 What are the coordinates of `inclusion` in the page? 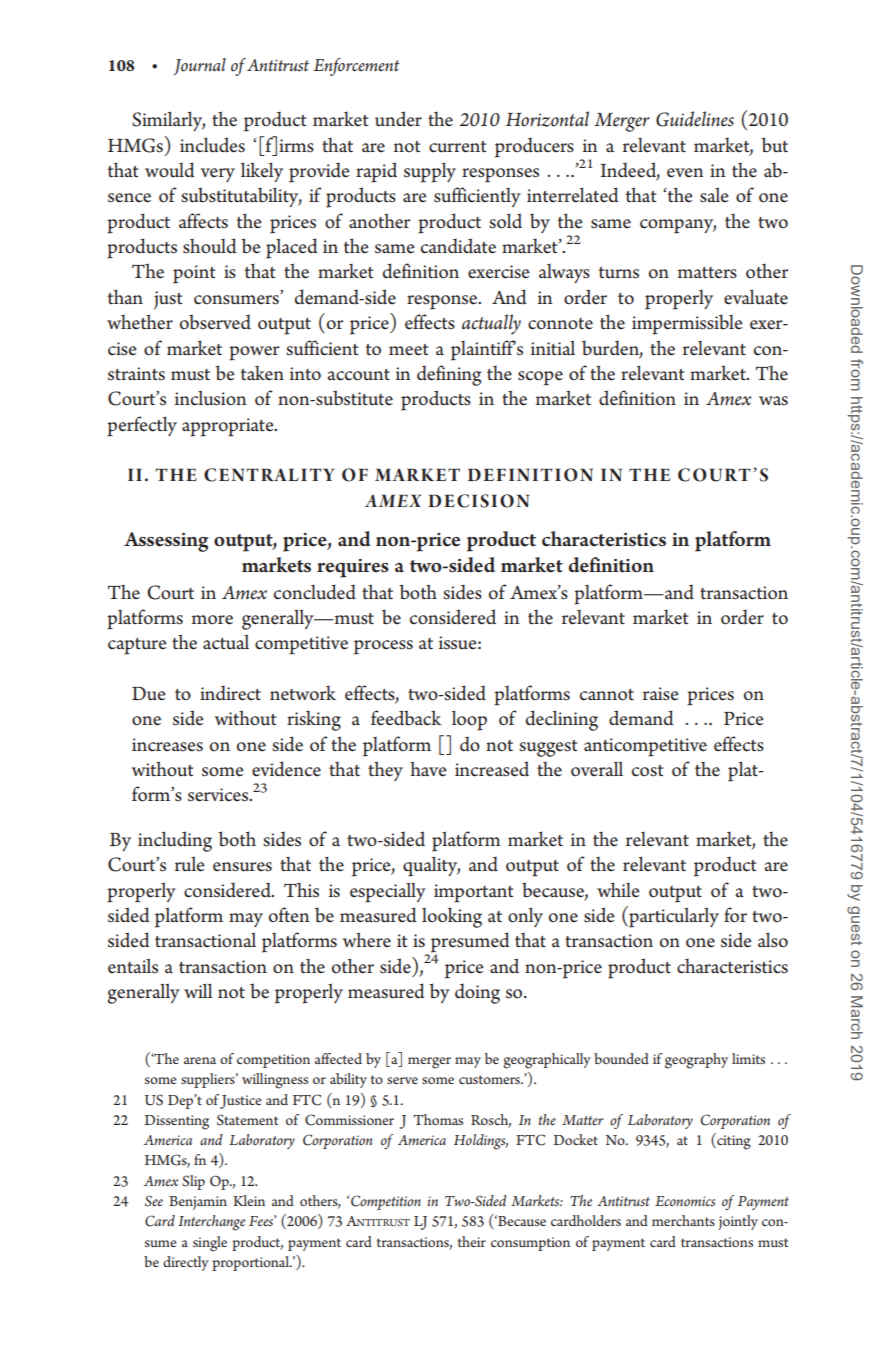 It's located at (211, 398).
